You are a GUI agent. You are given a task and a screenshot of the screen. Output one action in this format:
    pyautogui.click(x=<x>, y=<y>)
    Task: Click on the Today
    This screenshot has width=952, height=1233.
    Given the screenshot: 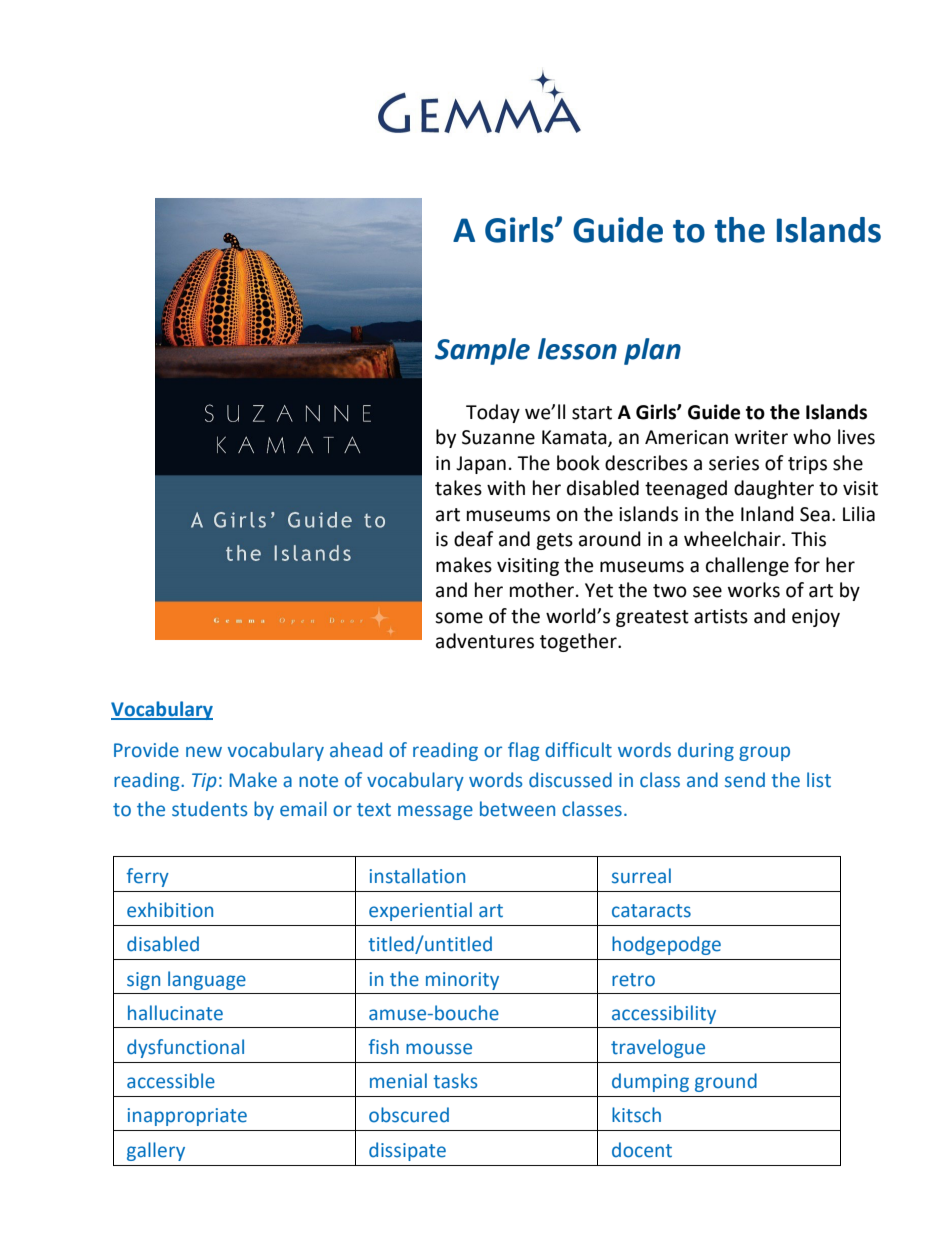 What is the action you would take?
    pyautogui.click(x=493, y=413)
